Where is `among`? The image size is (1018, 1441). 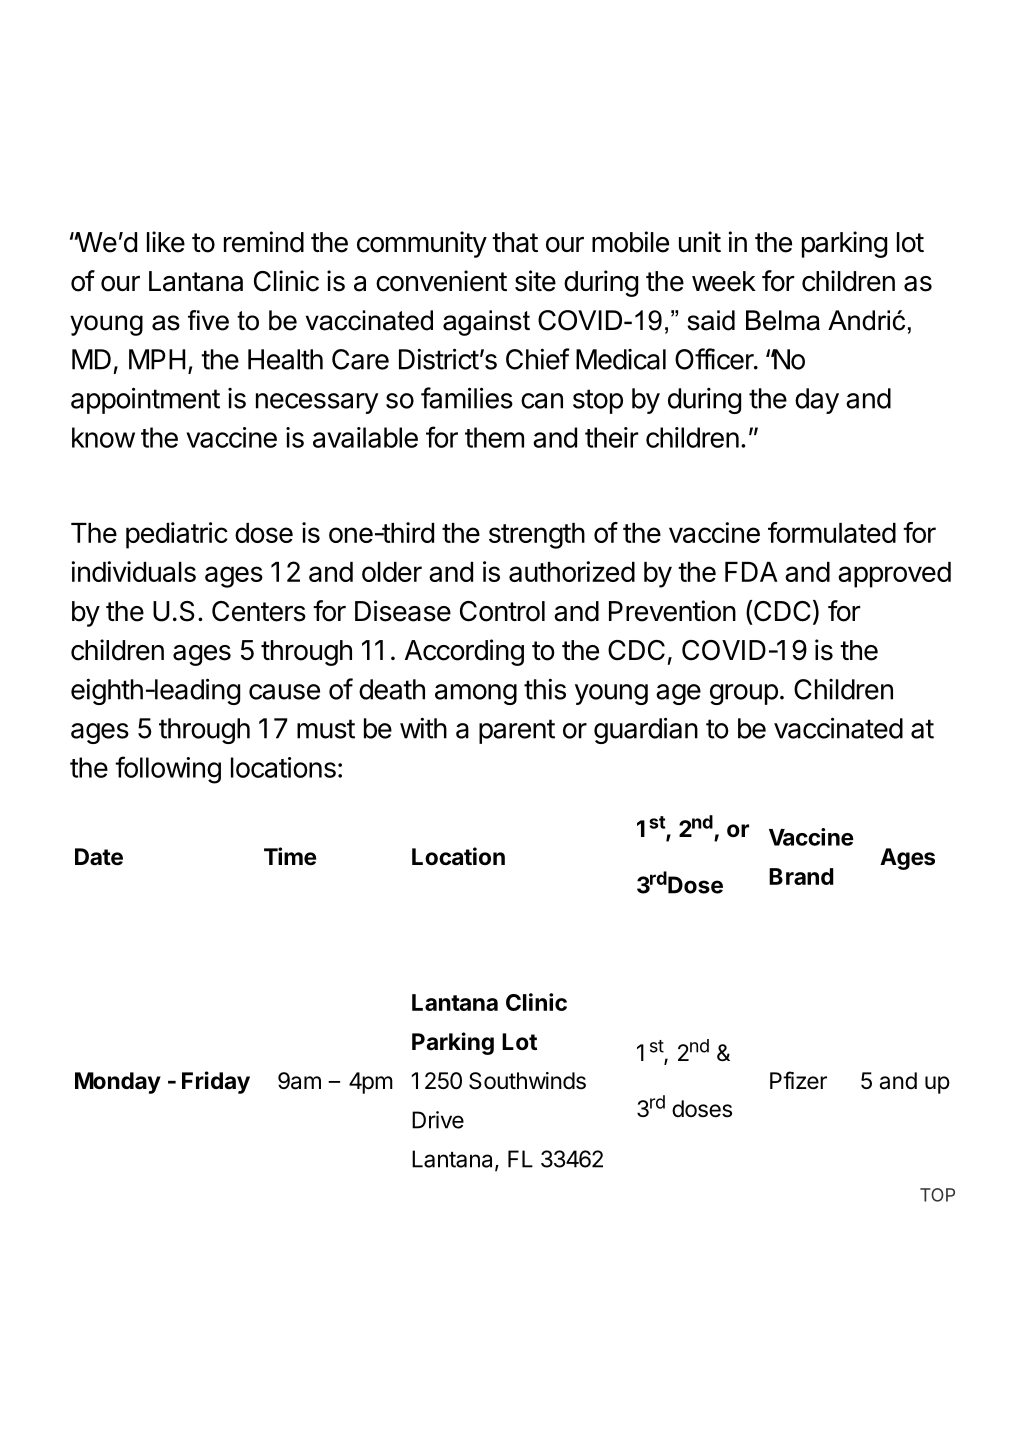
among is located at coordinates (476, 694).
